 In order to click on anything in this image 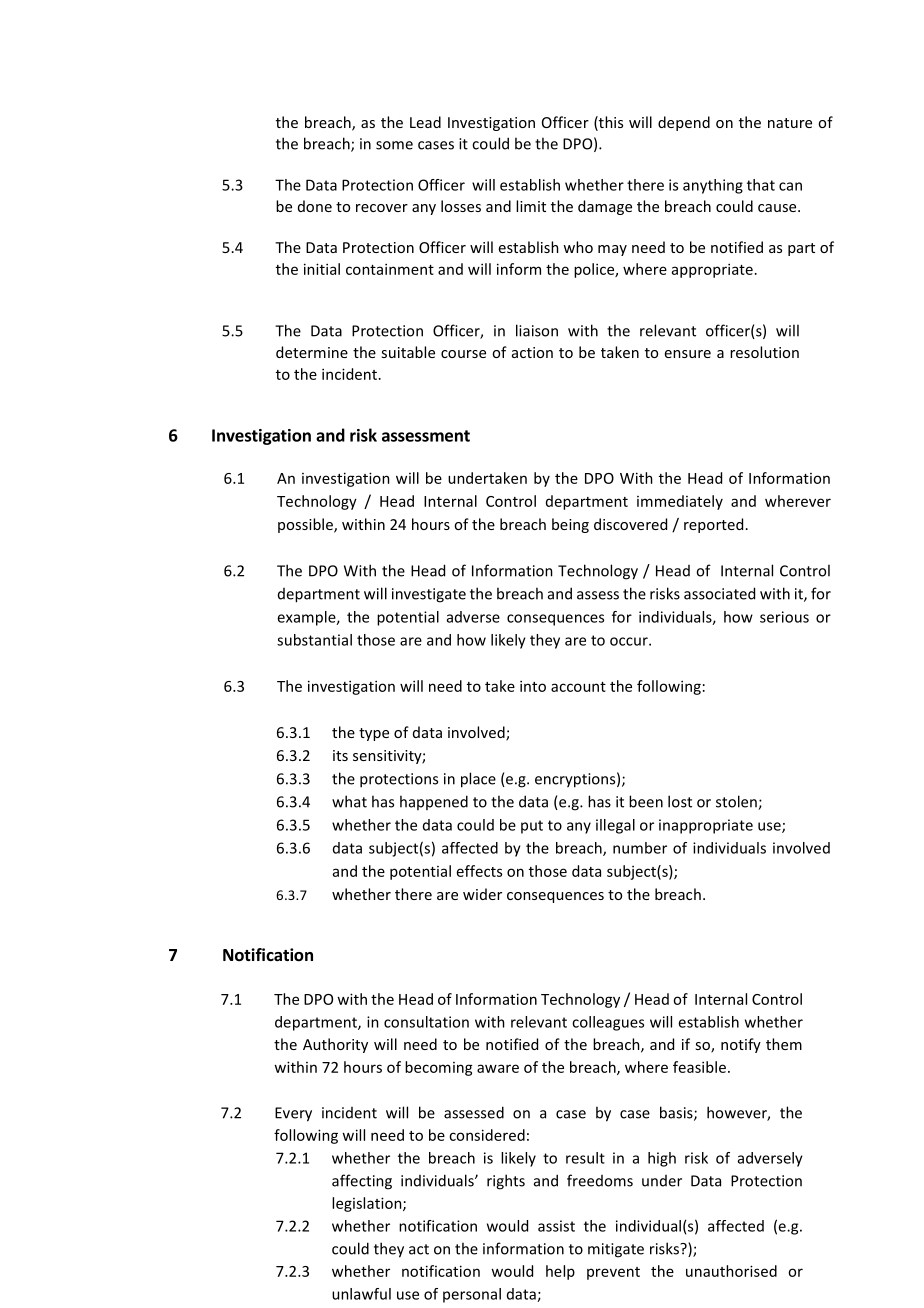, I will do `click(713, 186)`.
